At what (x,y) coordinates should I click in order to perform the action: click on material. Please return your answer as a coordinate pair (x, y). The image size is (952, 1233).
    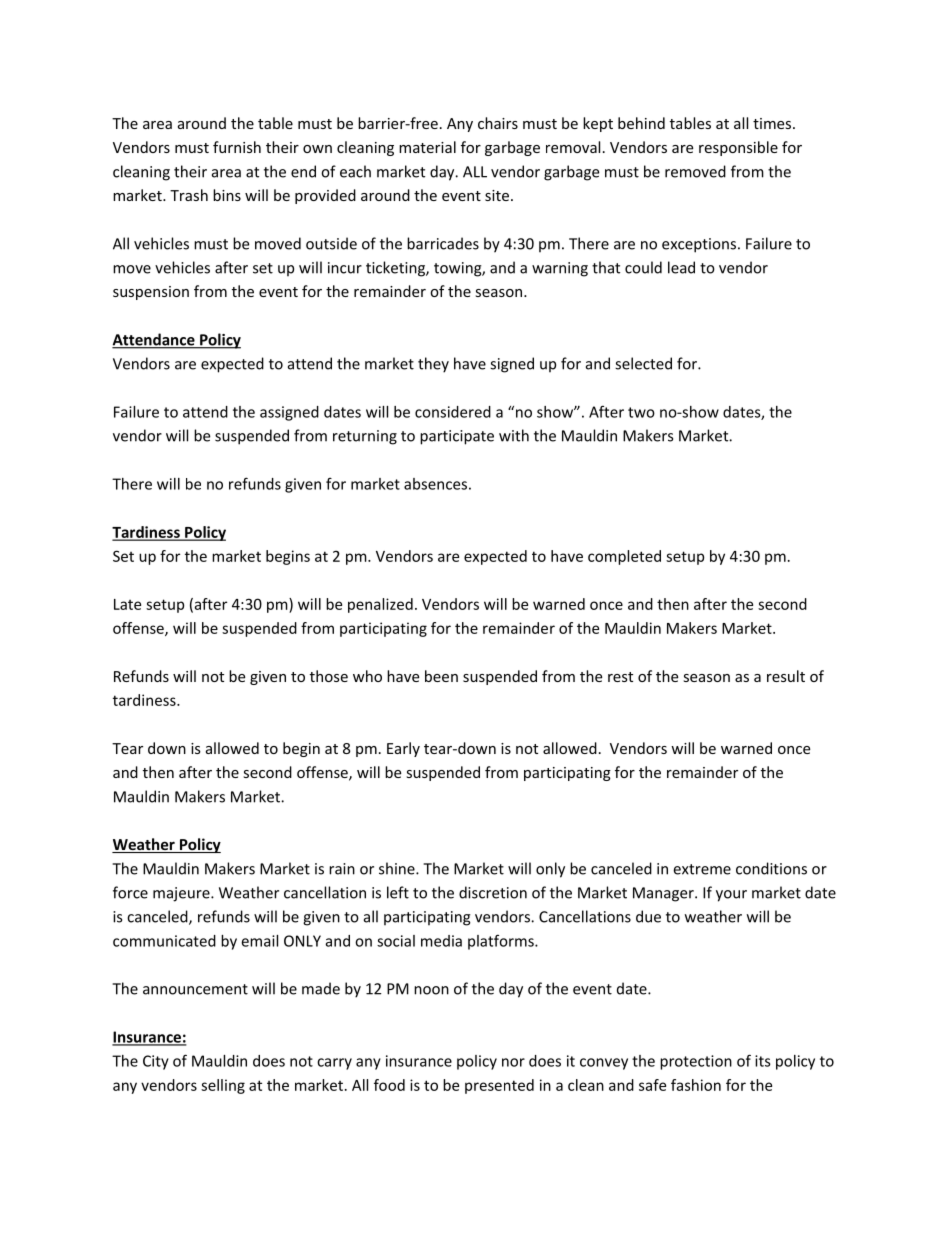
    Looking at the image, I should click on (427, 147).
